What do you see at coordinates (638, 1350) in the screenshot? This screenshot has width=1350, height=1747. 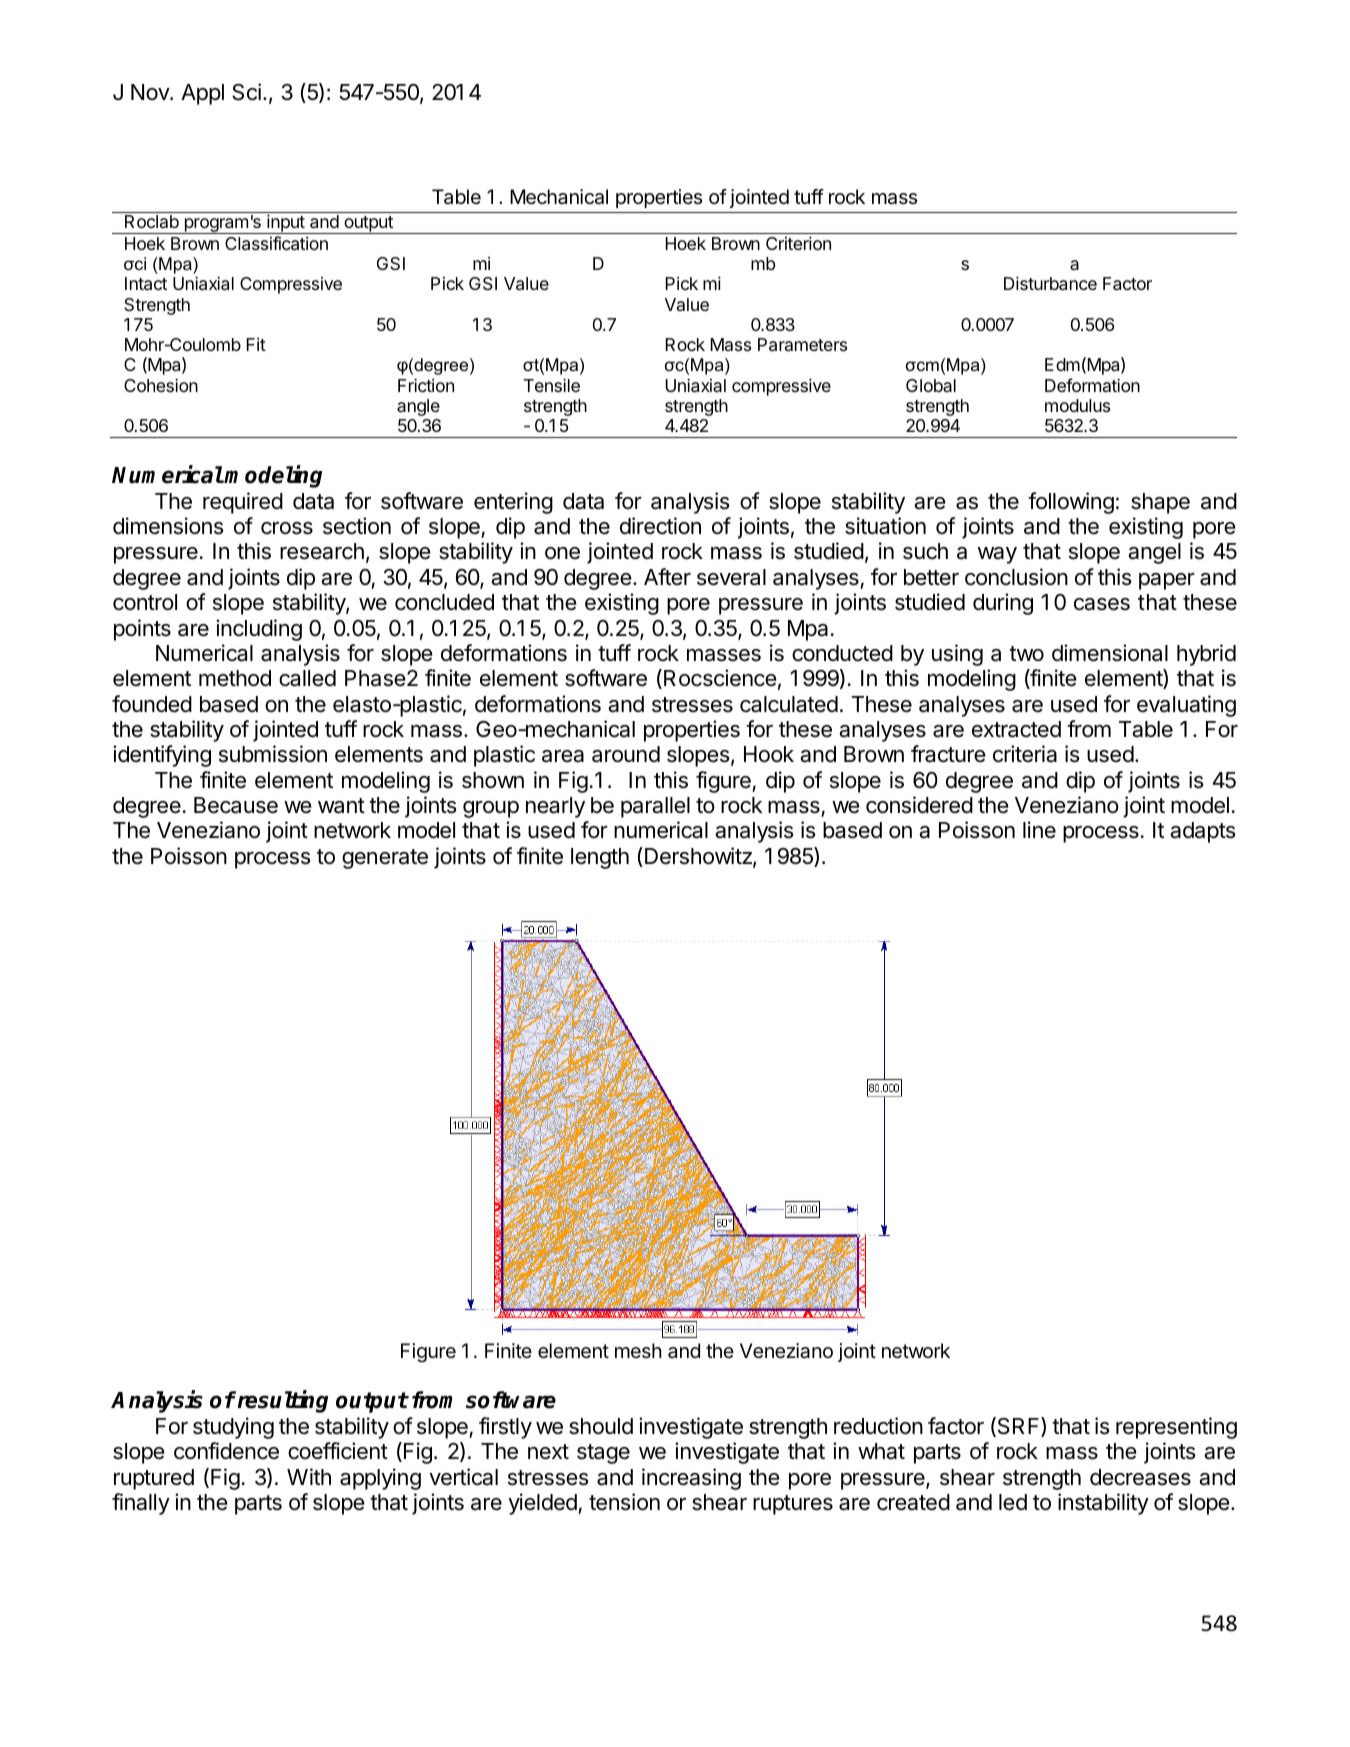 I see `mesh` at bounding box center [638, 1350].
